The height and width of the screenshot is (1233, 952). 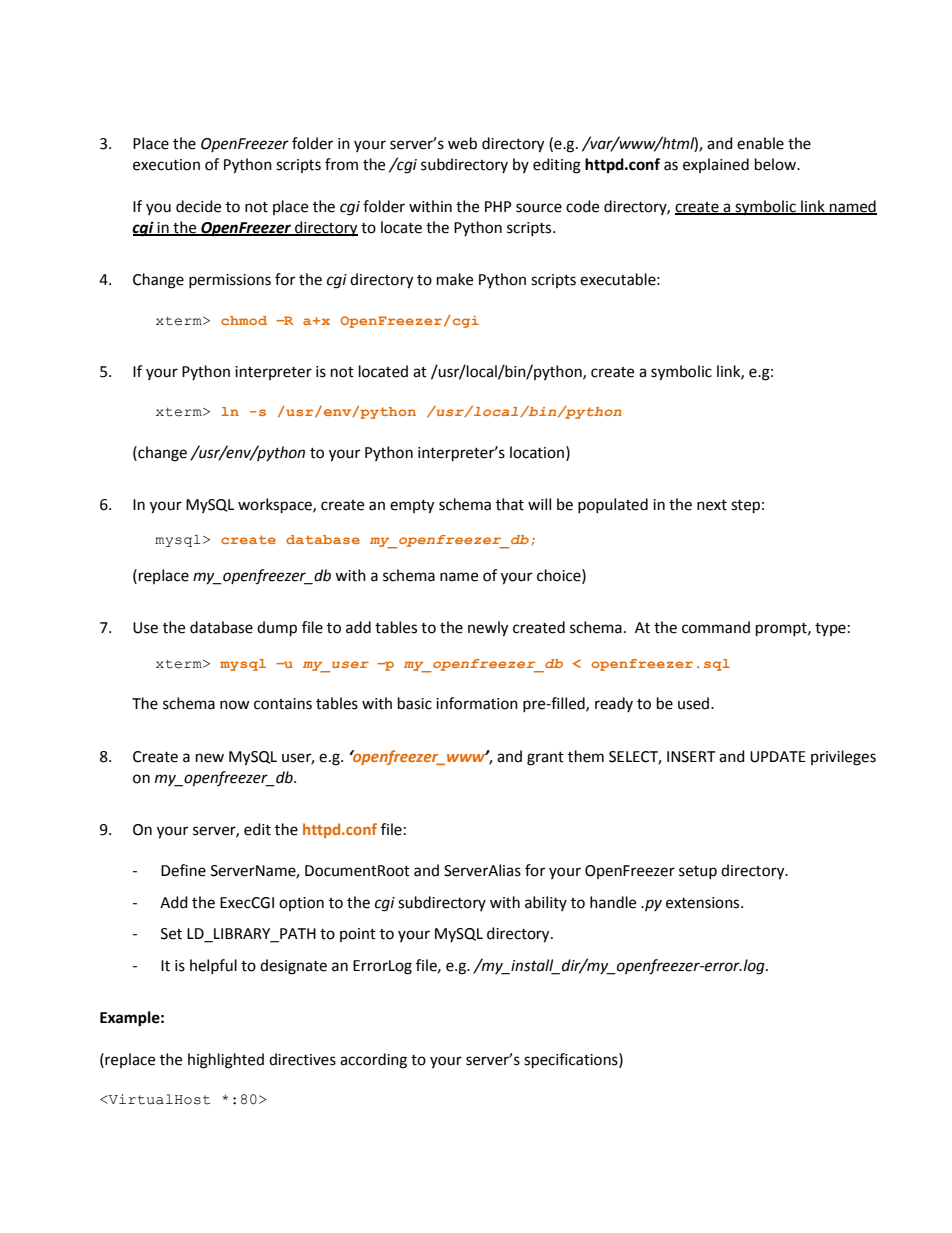 What do you see at coordinates (488, 629) in the screenshot?
I see `newly` at bounding box center [488, 629].
